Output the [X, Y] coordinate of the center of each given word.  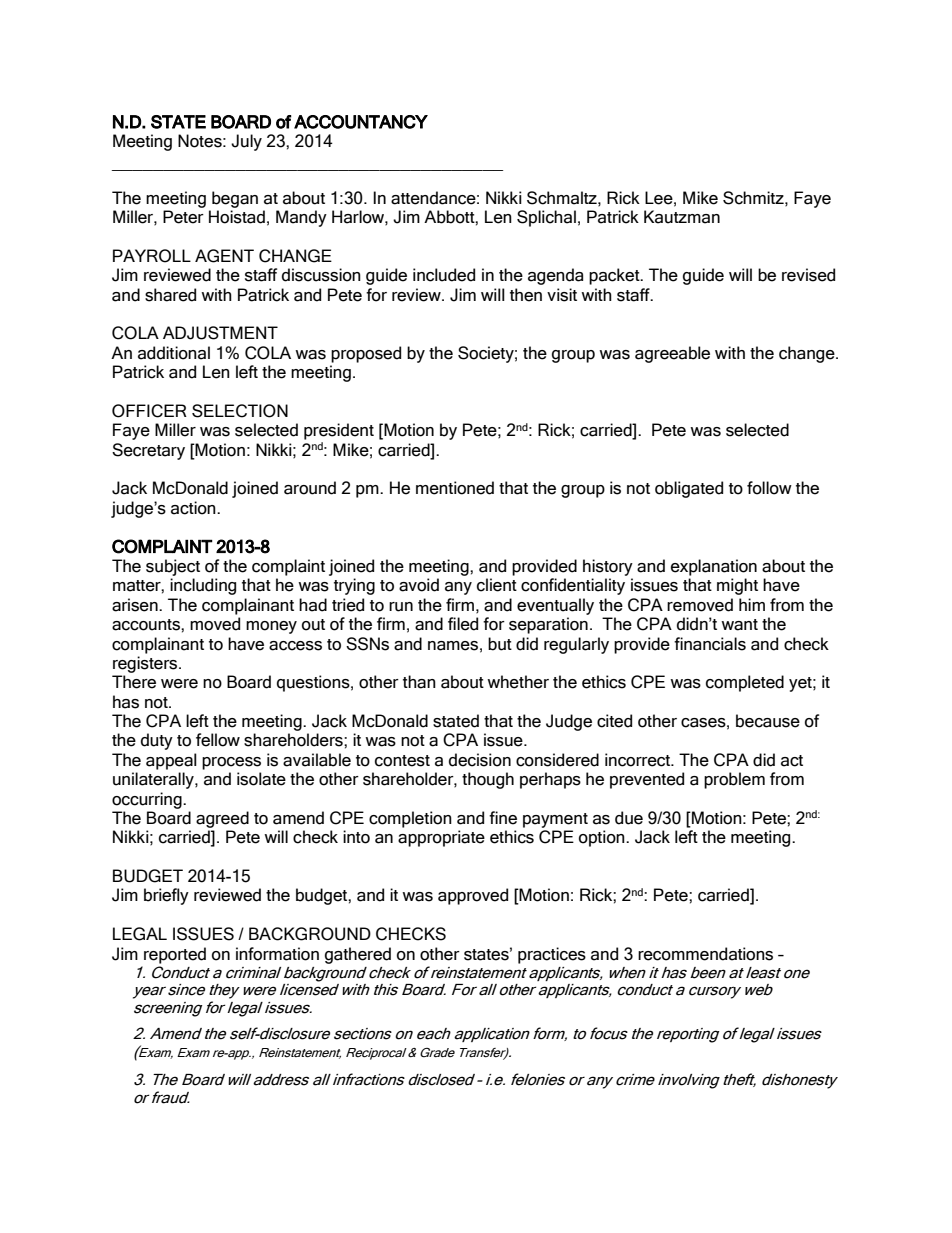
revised [808, 275]
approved [473, 896]
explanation [714, 567]
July [246, 142]
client [497, 585]
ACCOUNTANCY [361, 122]
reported [175, 955]
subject [173, 567]
